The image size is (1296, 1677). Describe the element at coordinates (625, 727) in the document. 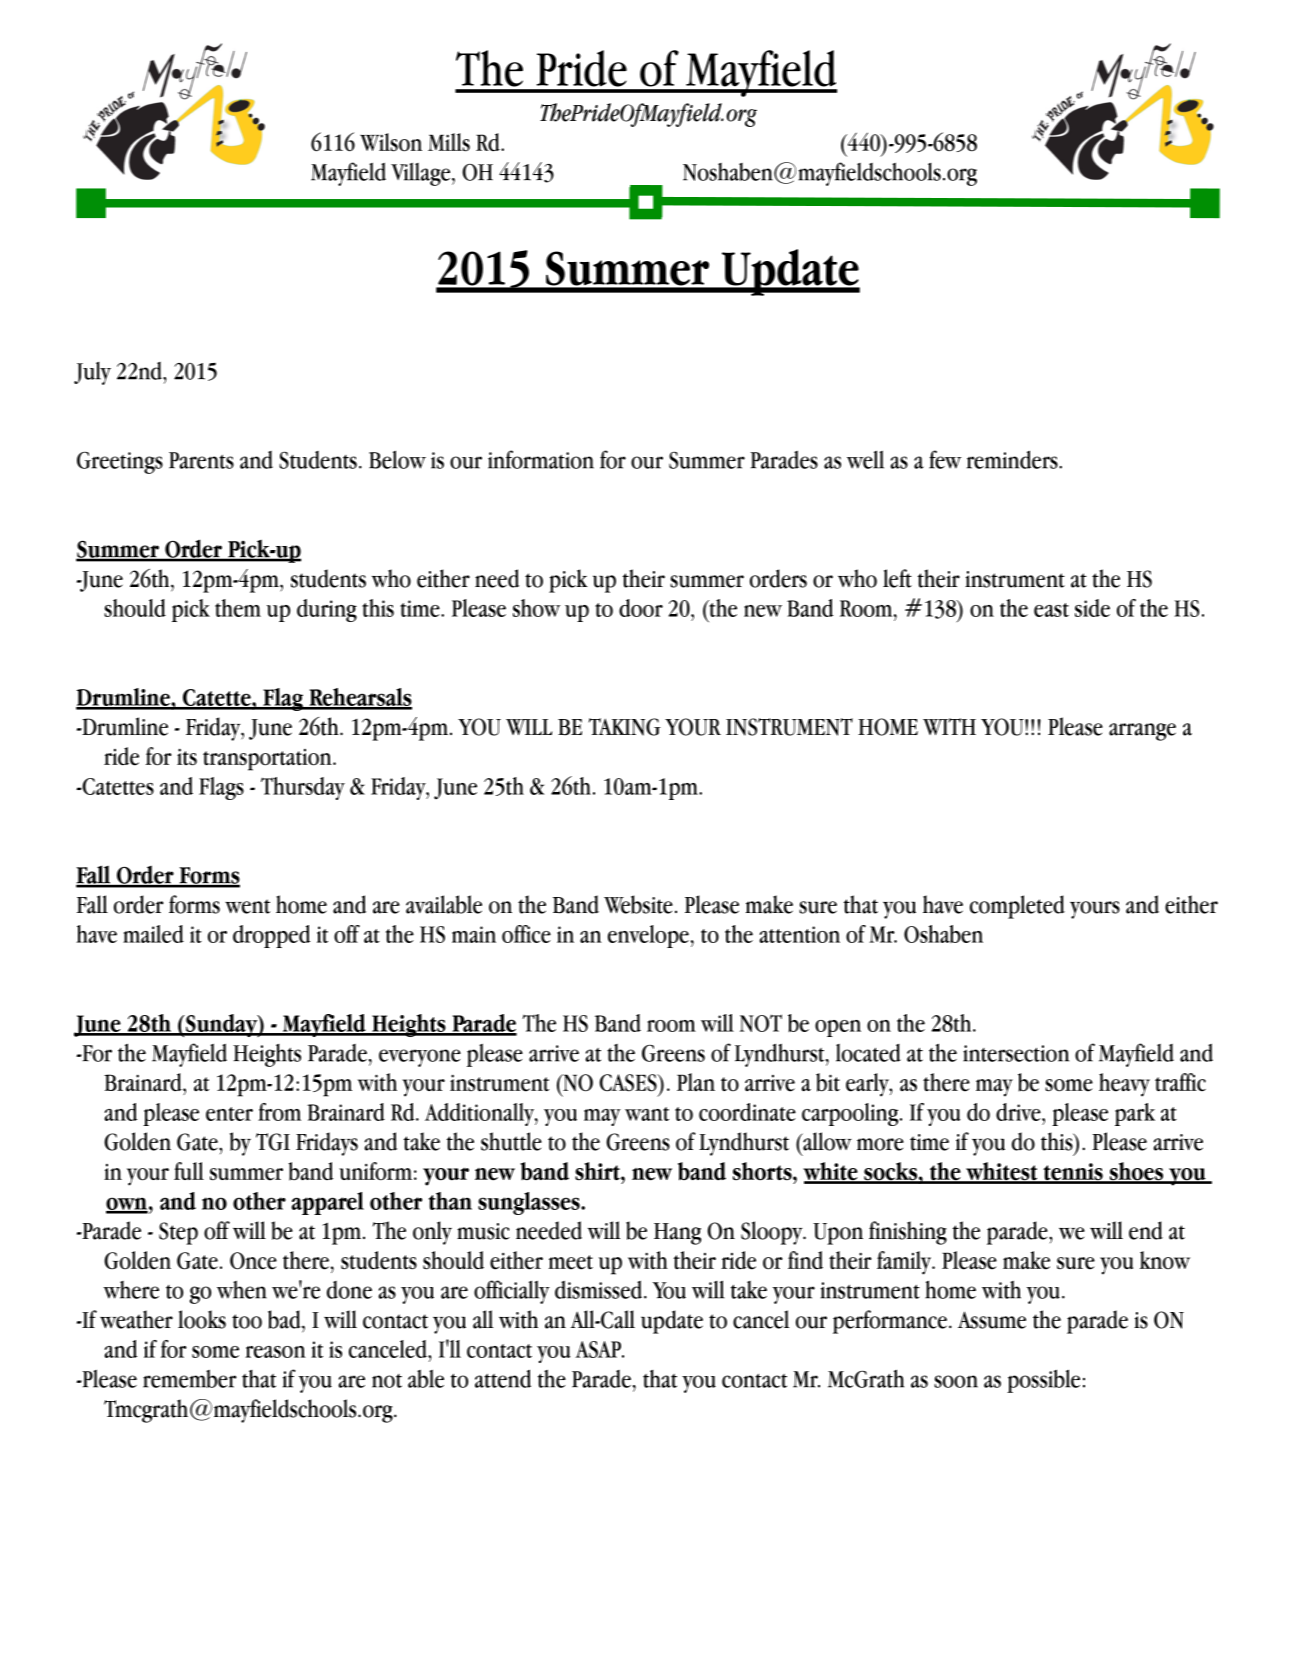

I see `TAKING` at that location.
